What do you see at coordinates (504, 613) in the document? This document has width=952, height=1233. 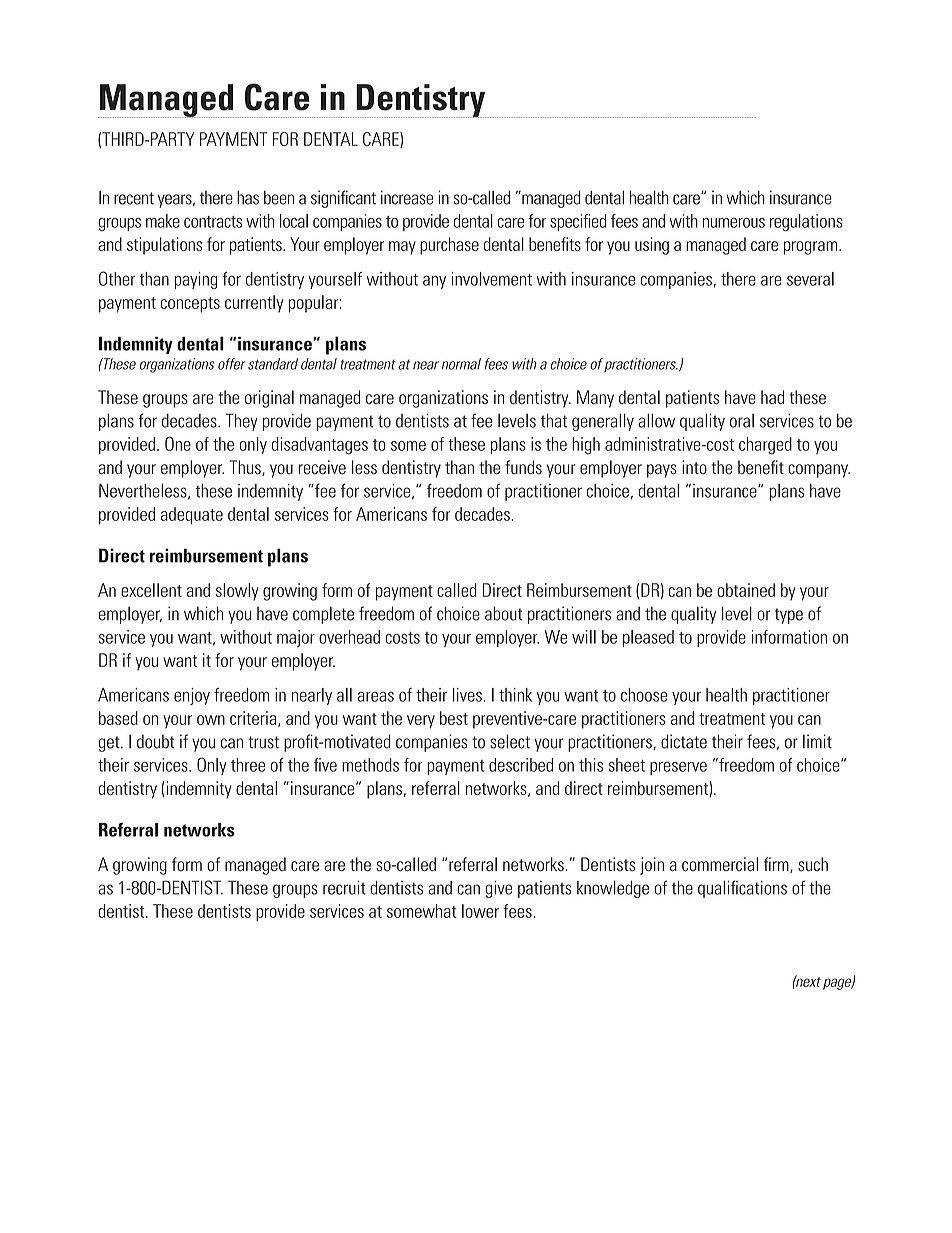 I see `about` at bounding box center [504, 613].
